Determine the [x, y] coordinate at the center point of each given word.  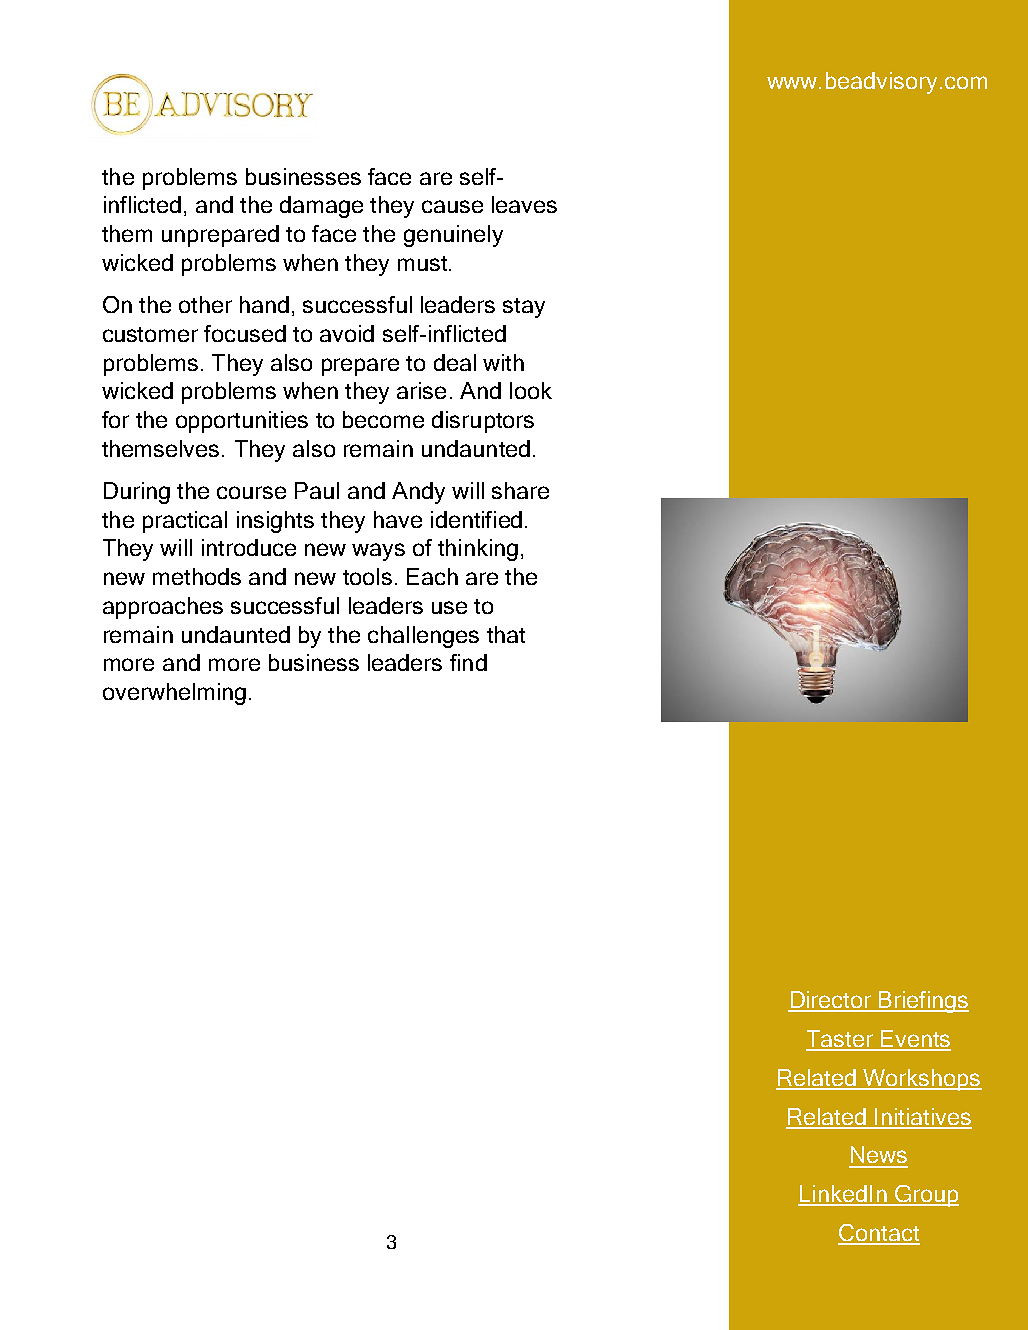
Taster [841, 1040]
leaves [524, 204]
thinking [478, 550]
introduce [249, 547]
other [205, 304]
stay [524, 308]
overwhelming [174, 694]
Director [831, 1001]
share [520, 490]
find [468, 662]
